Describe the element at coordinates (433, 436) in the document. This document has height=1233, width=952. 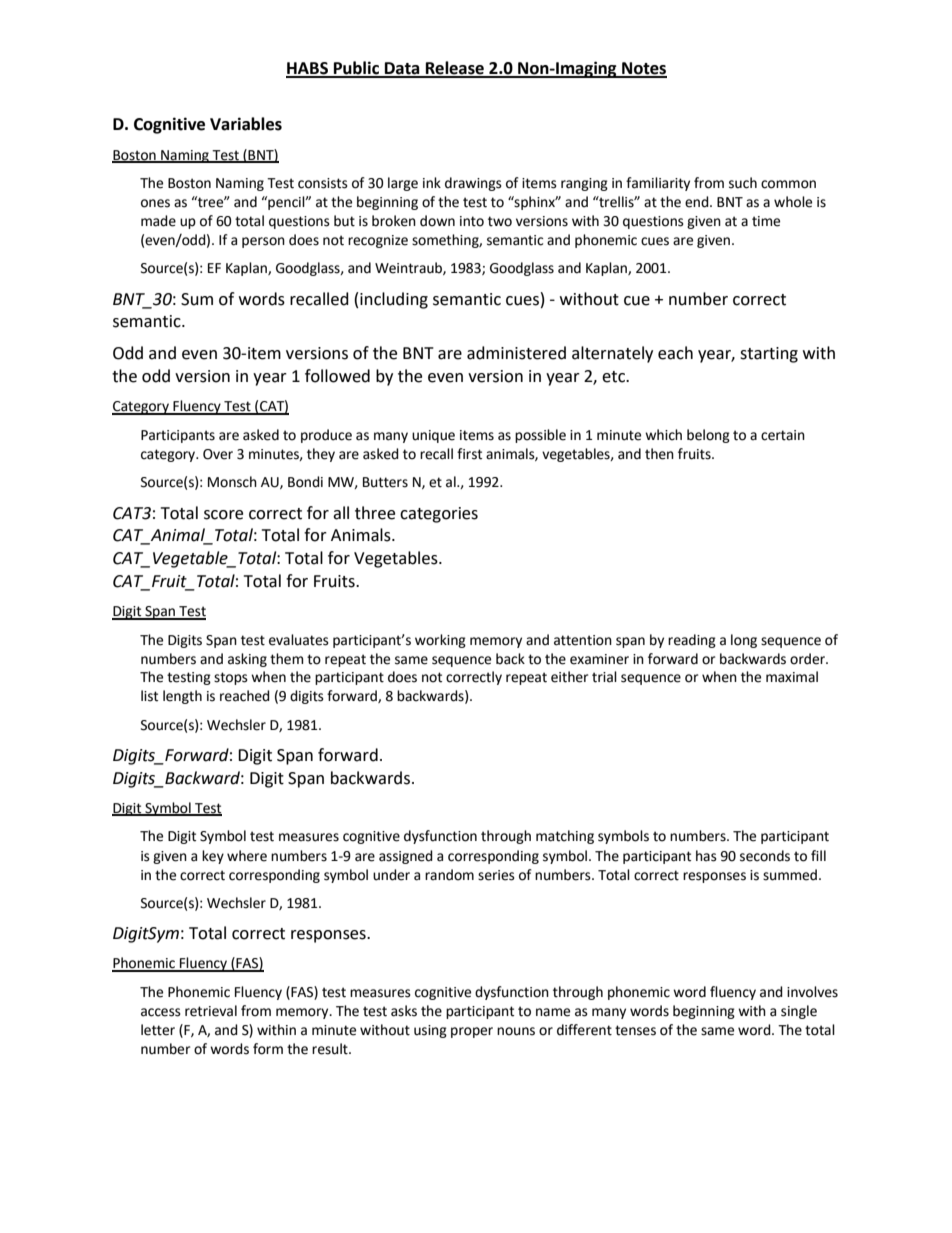
I see `unique` at that location.
